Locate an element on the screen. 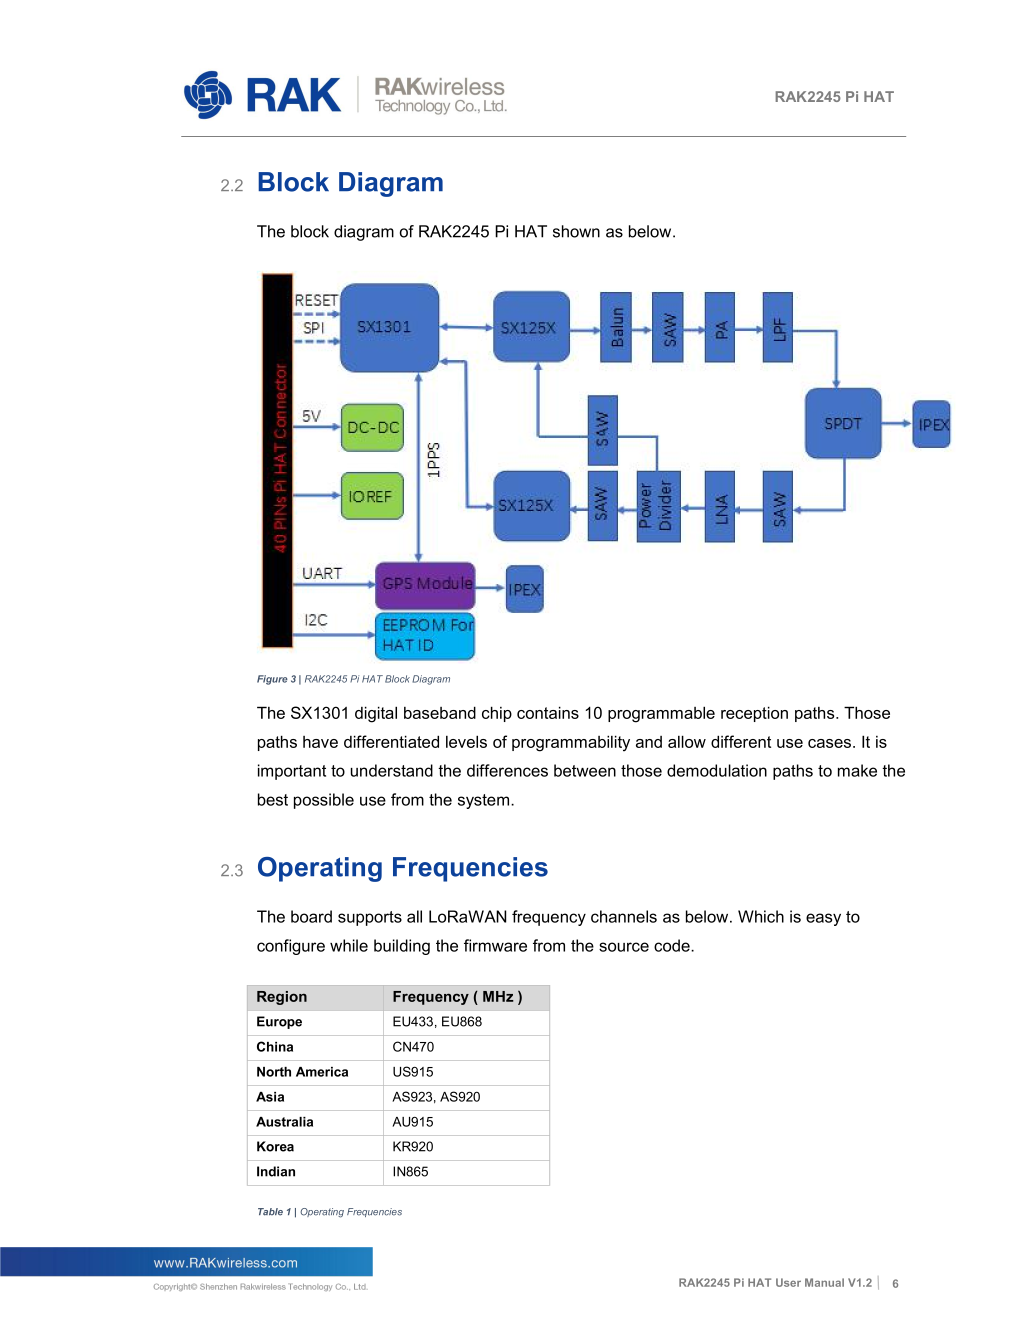 The height and width of the screenshot is (1329, 1027). source is located at coordinates (624, 947).
